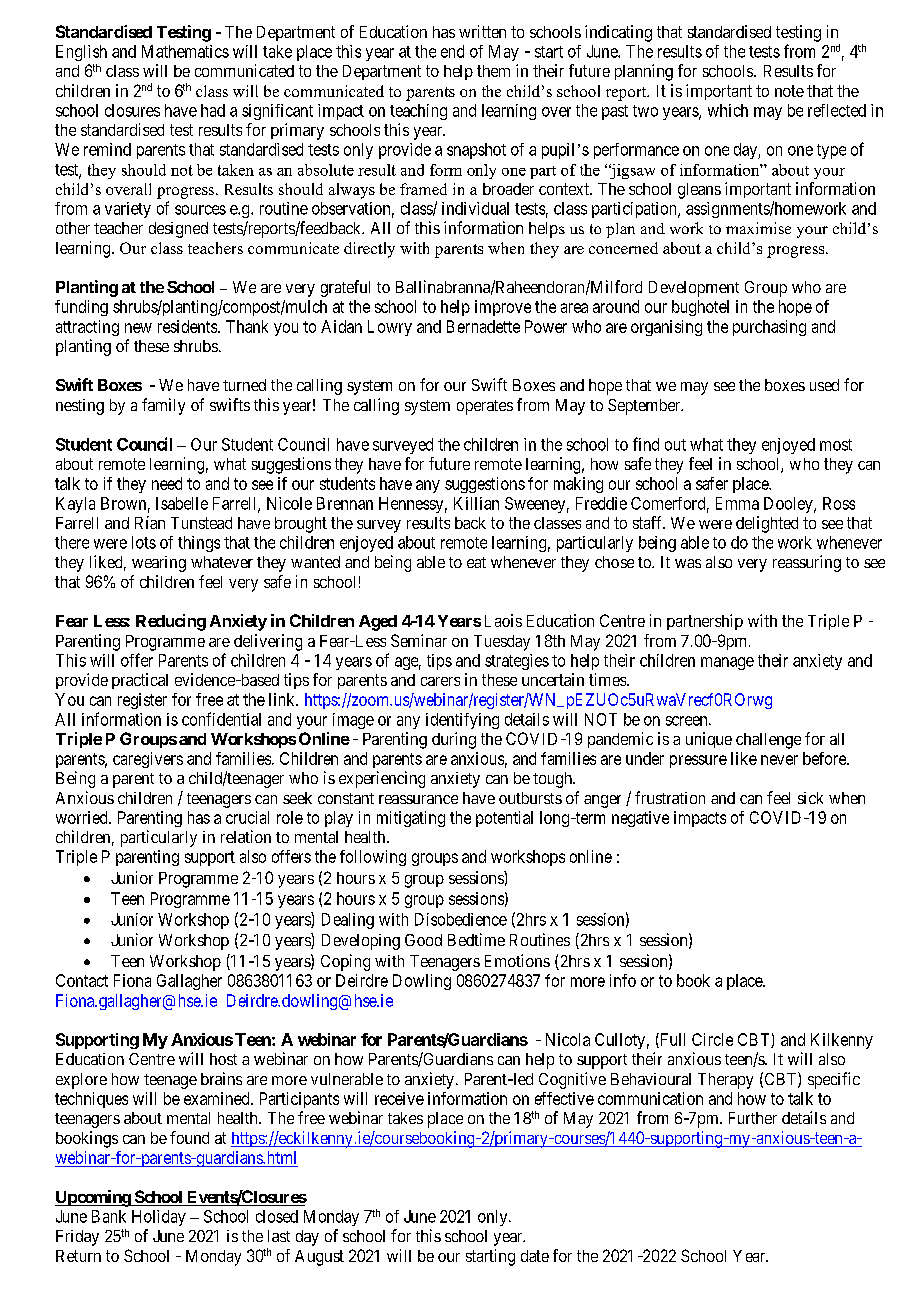  What do you see at coordinates (727, 663) in the page?
I see `manage` at bounding box center [727, 663].
